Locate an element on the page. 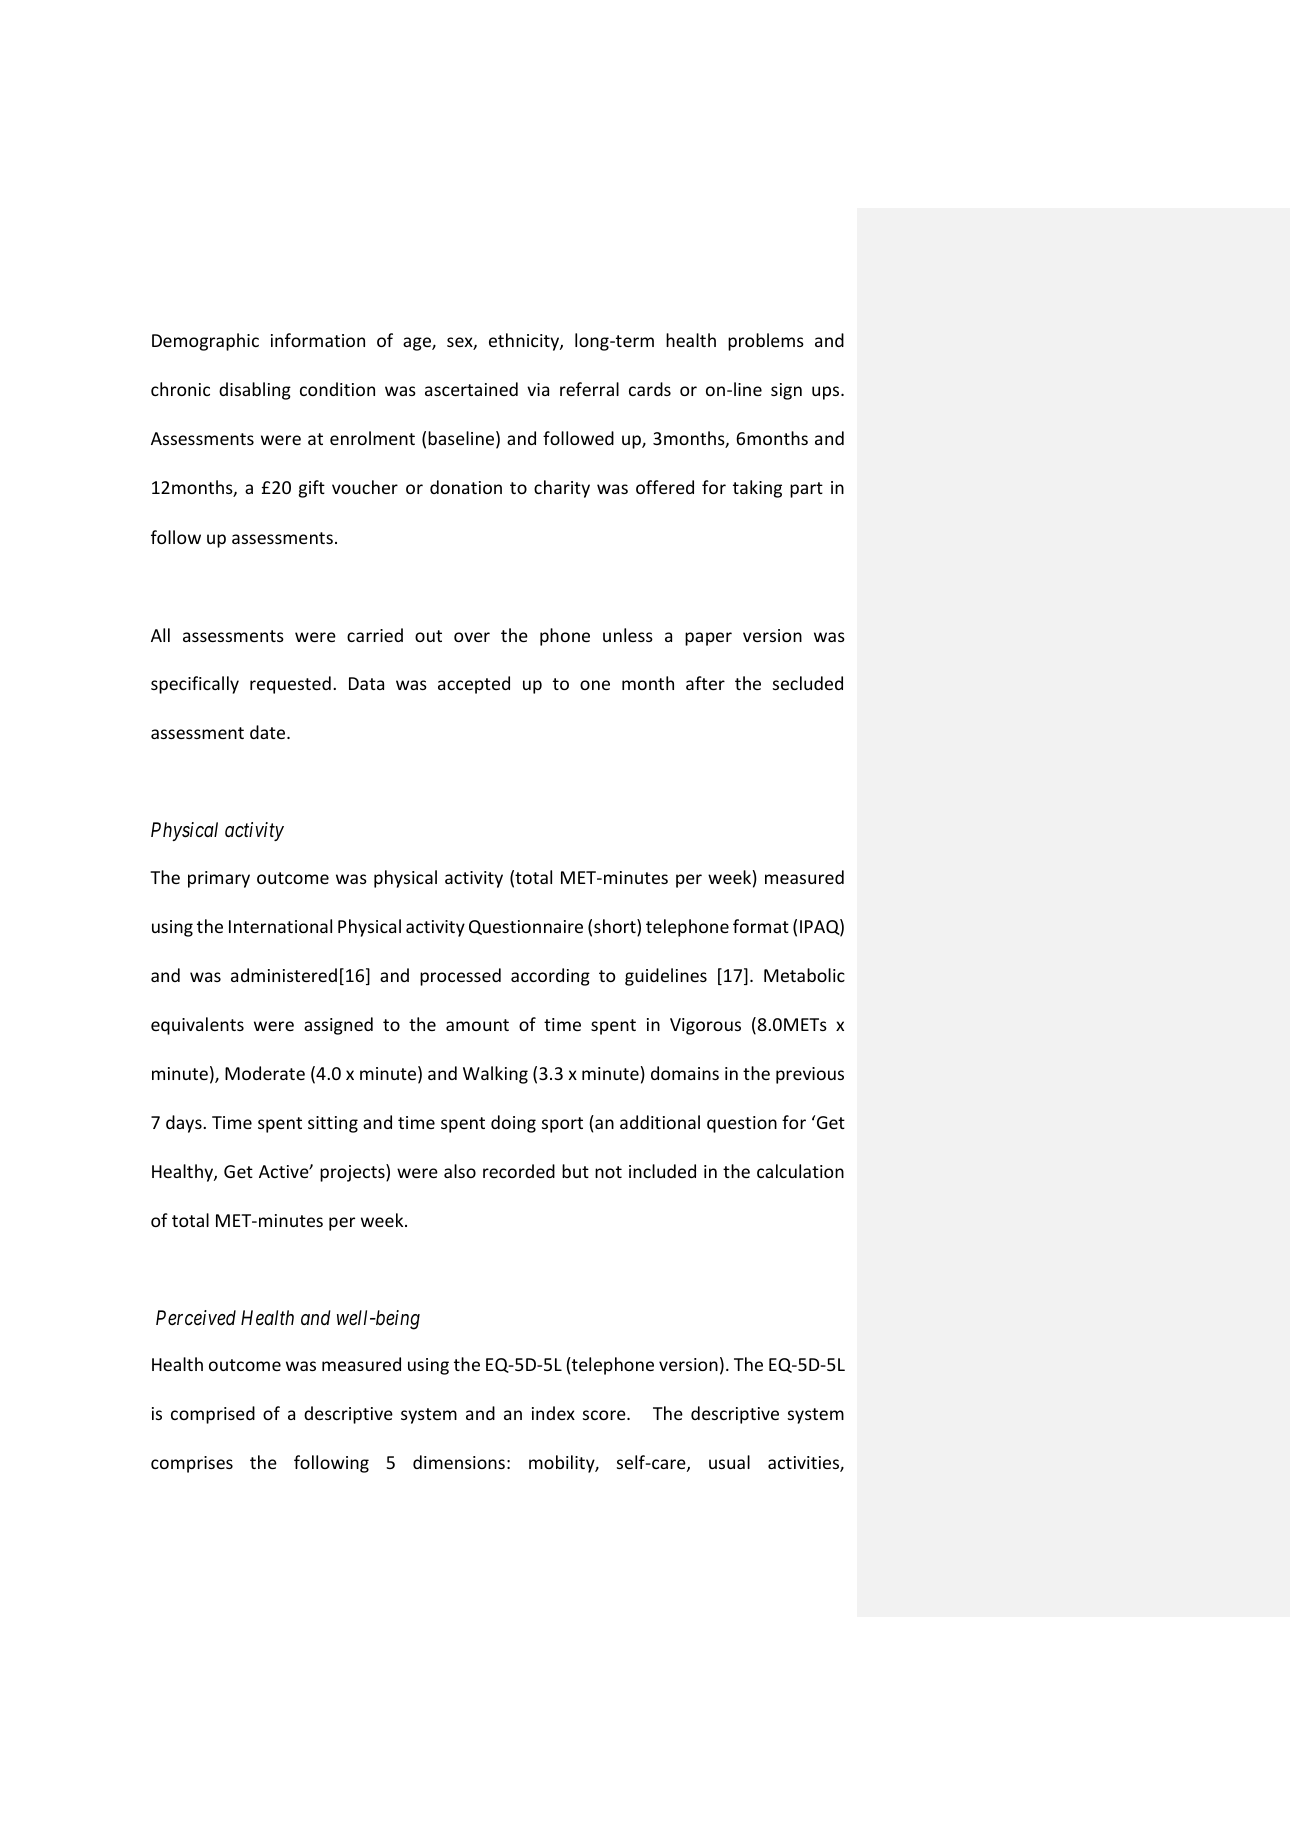 The image size is (1290, 1825). ascertained is located at coordinates (471, 389).
